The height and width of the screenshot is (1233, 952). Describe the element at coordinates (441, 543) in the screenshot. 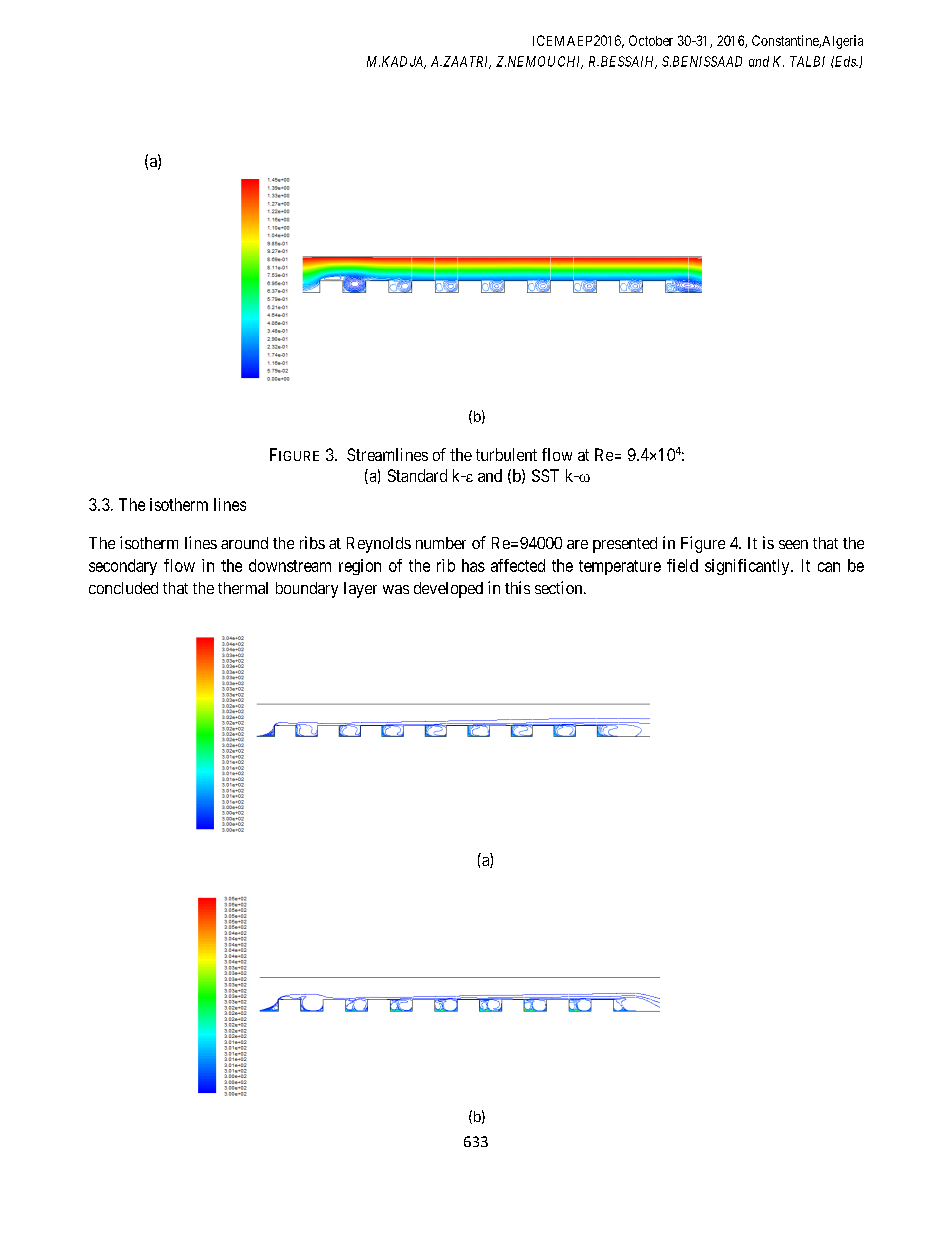

I see `number` at that location.
